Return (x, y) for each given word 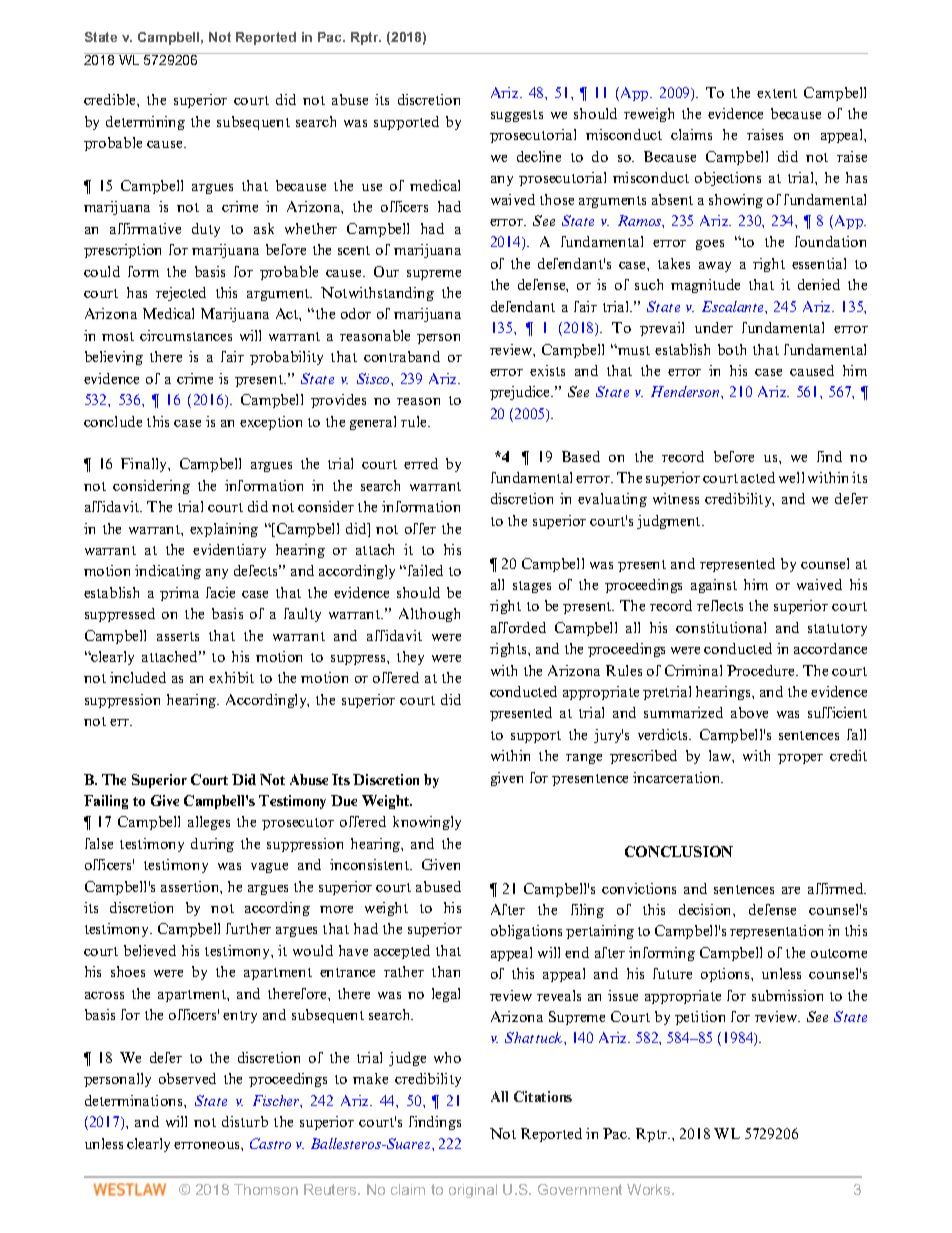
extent (777, 93)
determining (145, 123)
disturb (245, 1121)
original (473, 1191)
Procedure (762, 670)
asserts (178, 636)
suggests (517, 116)
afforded (518, 627)
